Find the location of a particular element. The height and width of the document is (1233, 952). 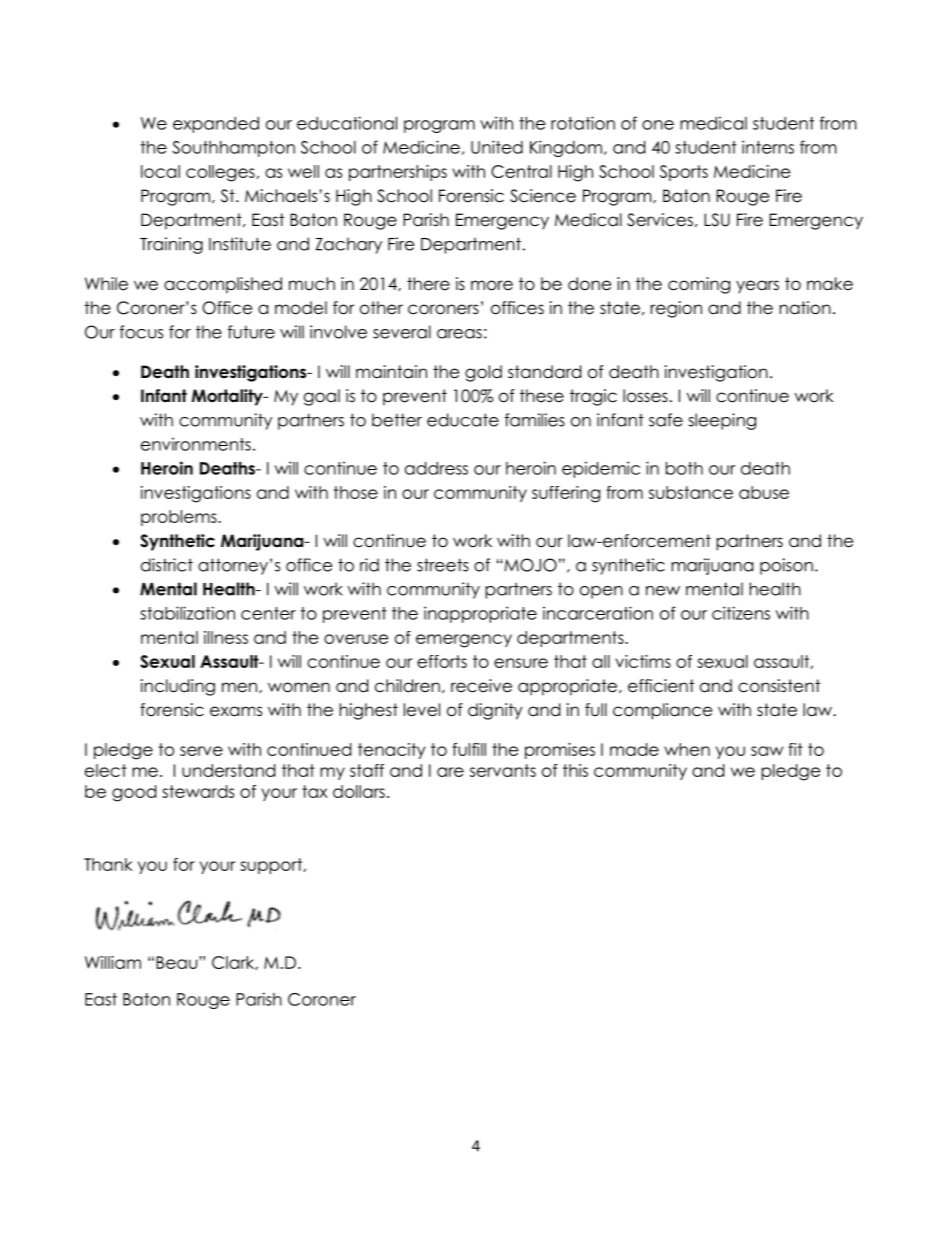

problems is located at coordinates (180, 518).
